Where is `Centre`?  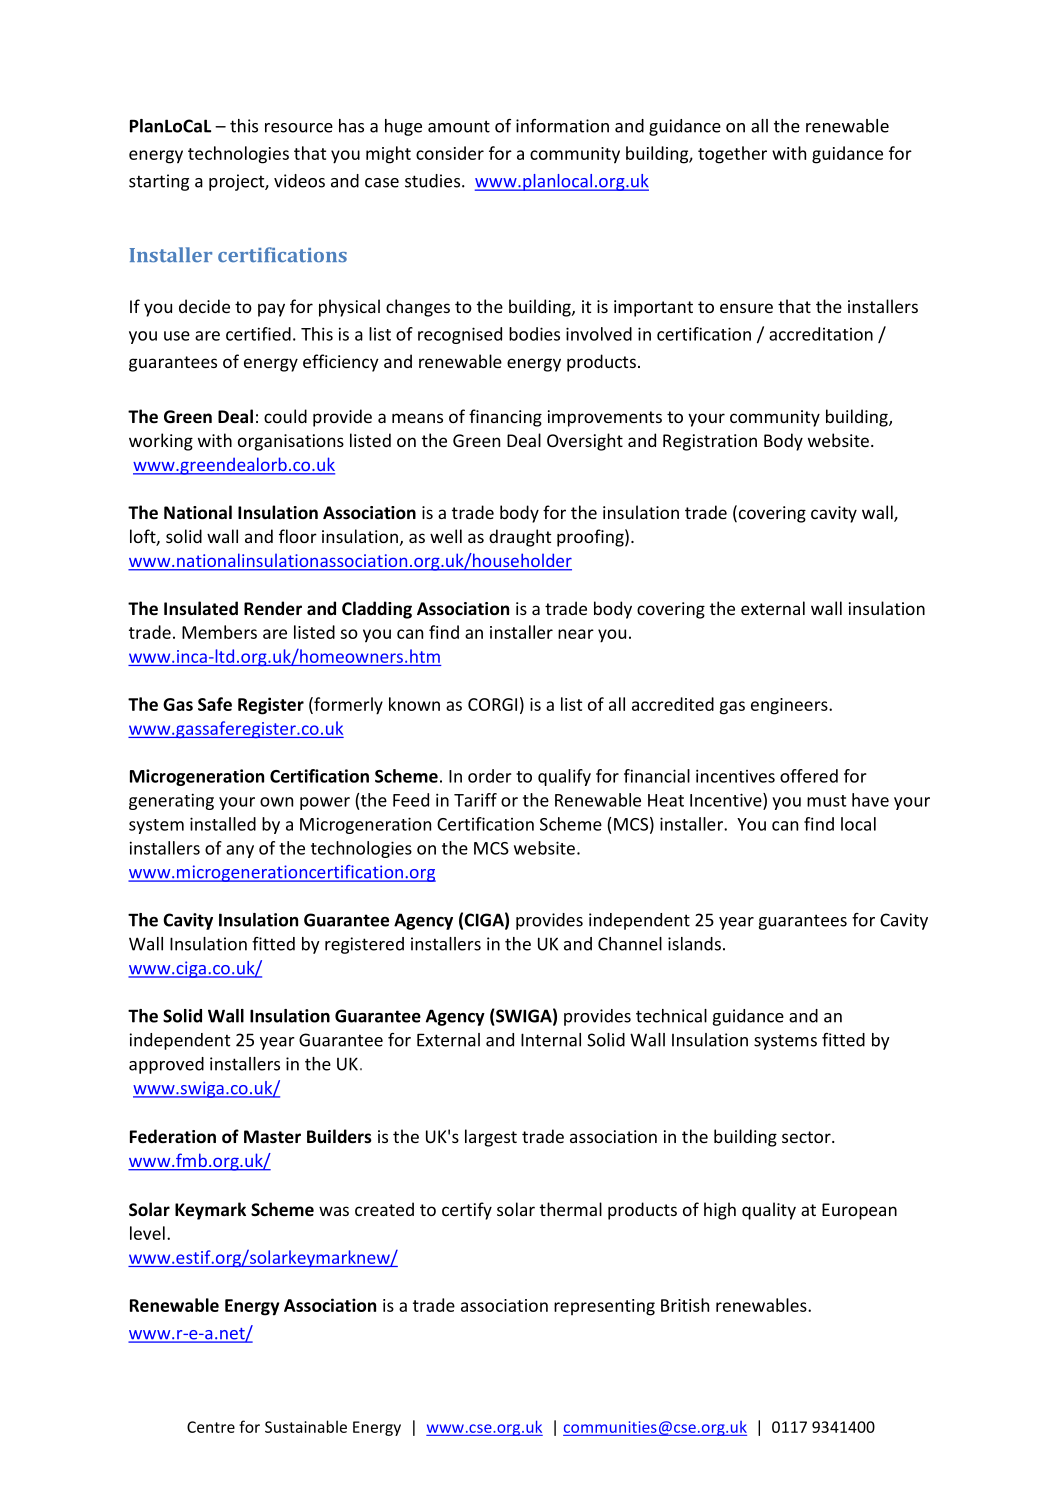 Centre is located at coordinates (211, 1427).
